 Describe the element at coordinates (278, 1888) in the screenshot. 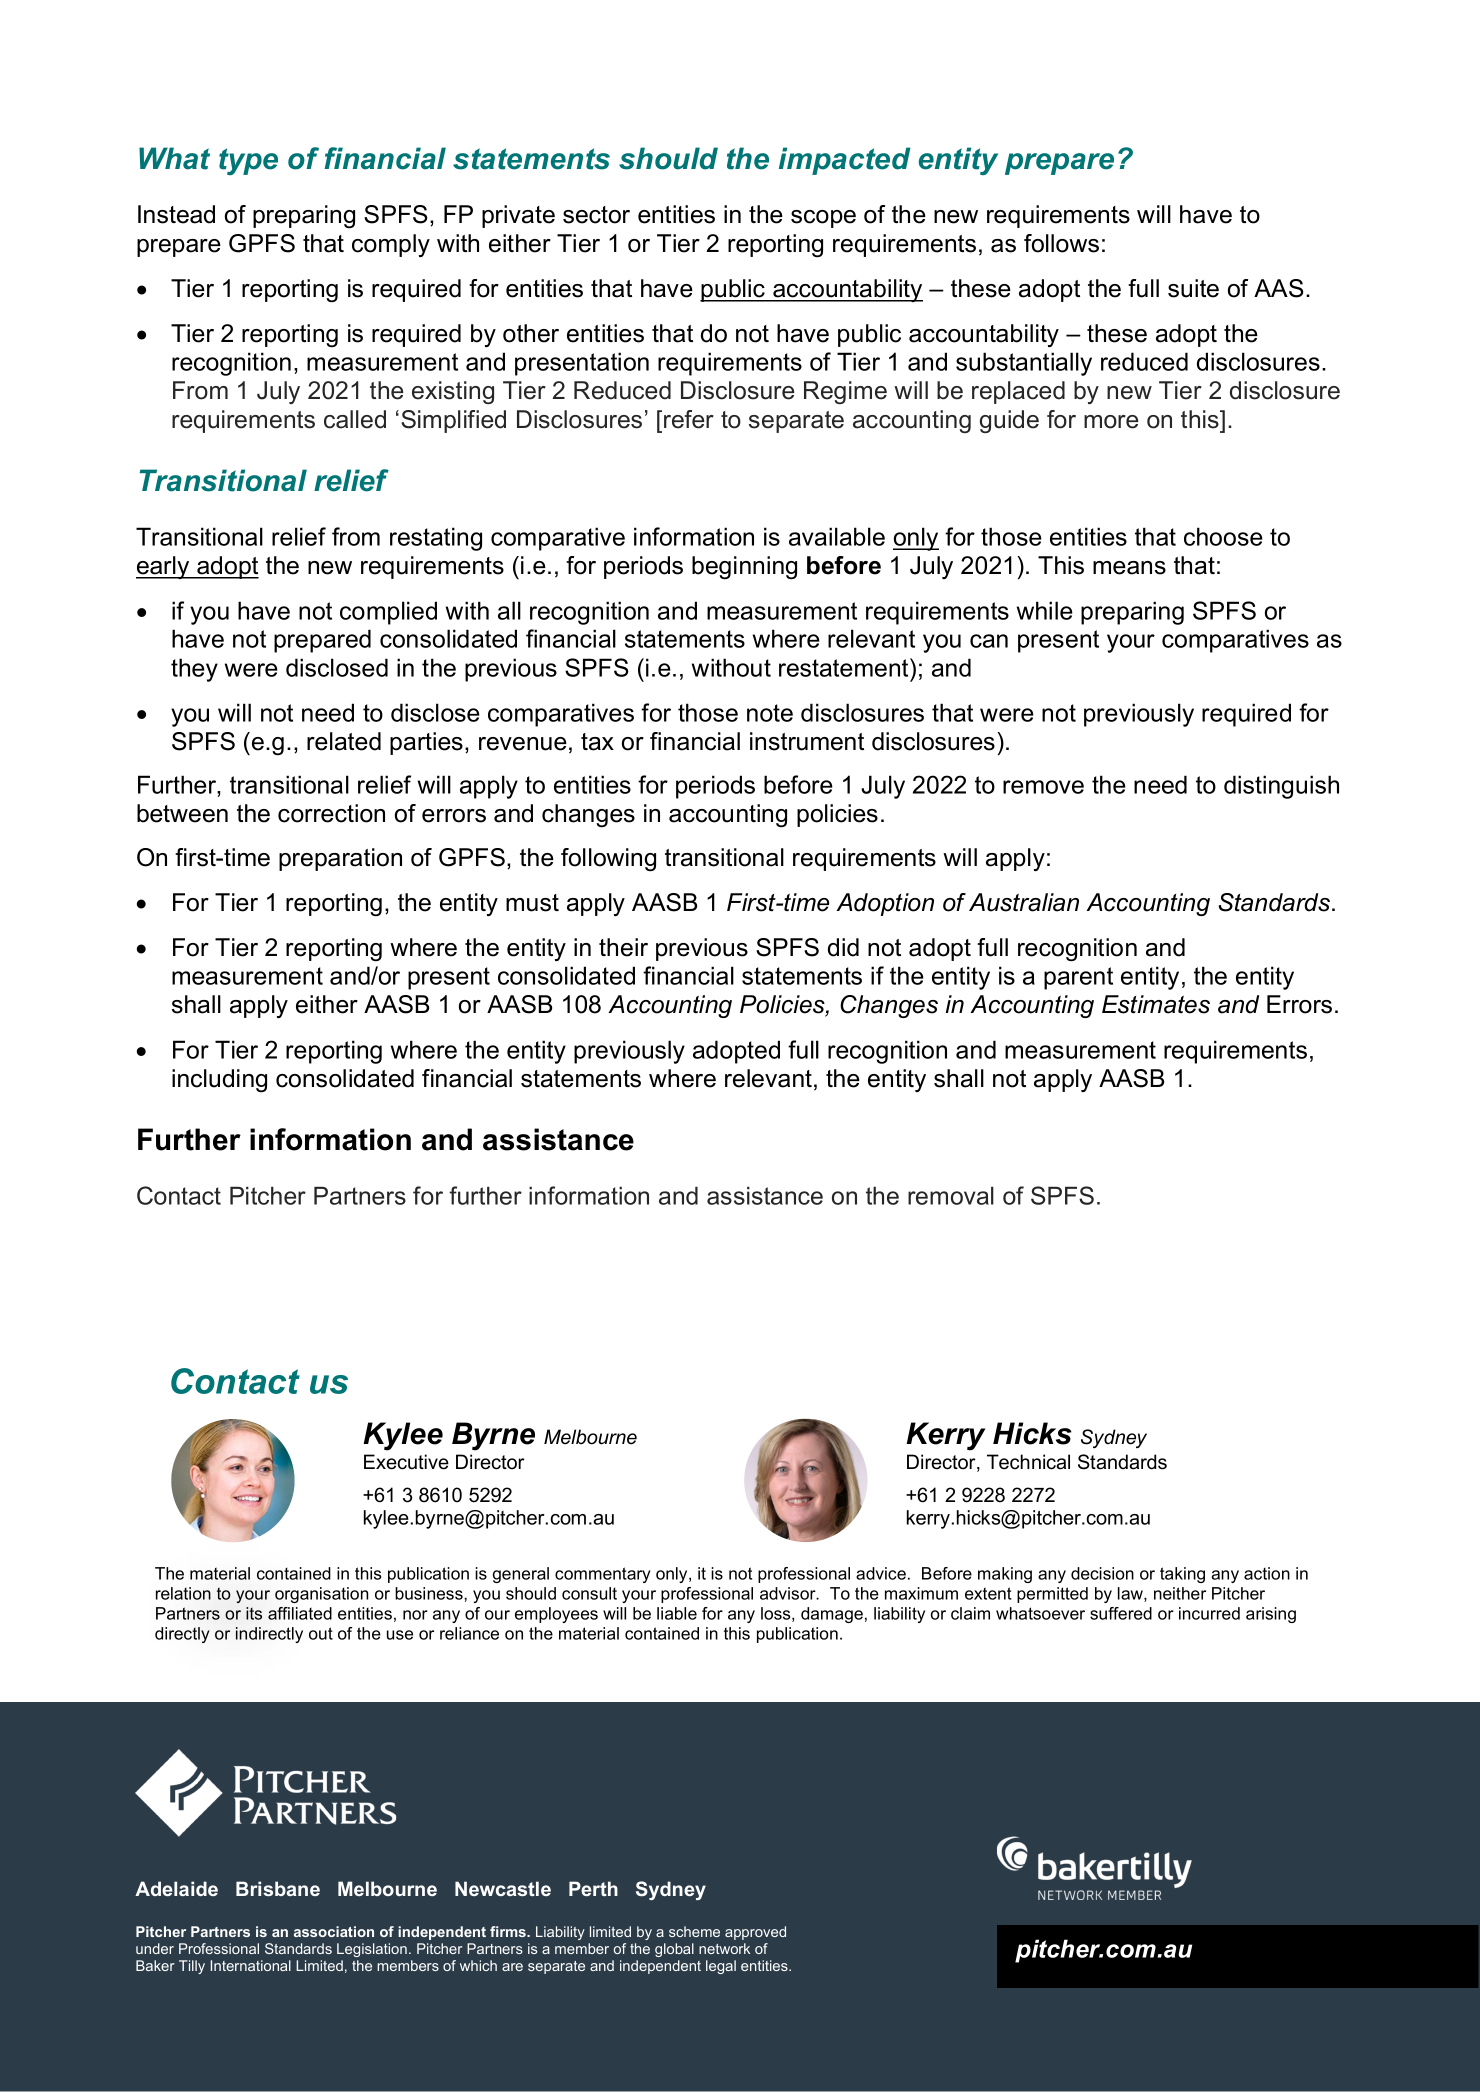

I see `Brisbane` at that location.
